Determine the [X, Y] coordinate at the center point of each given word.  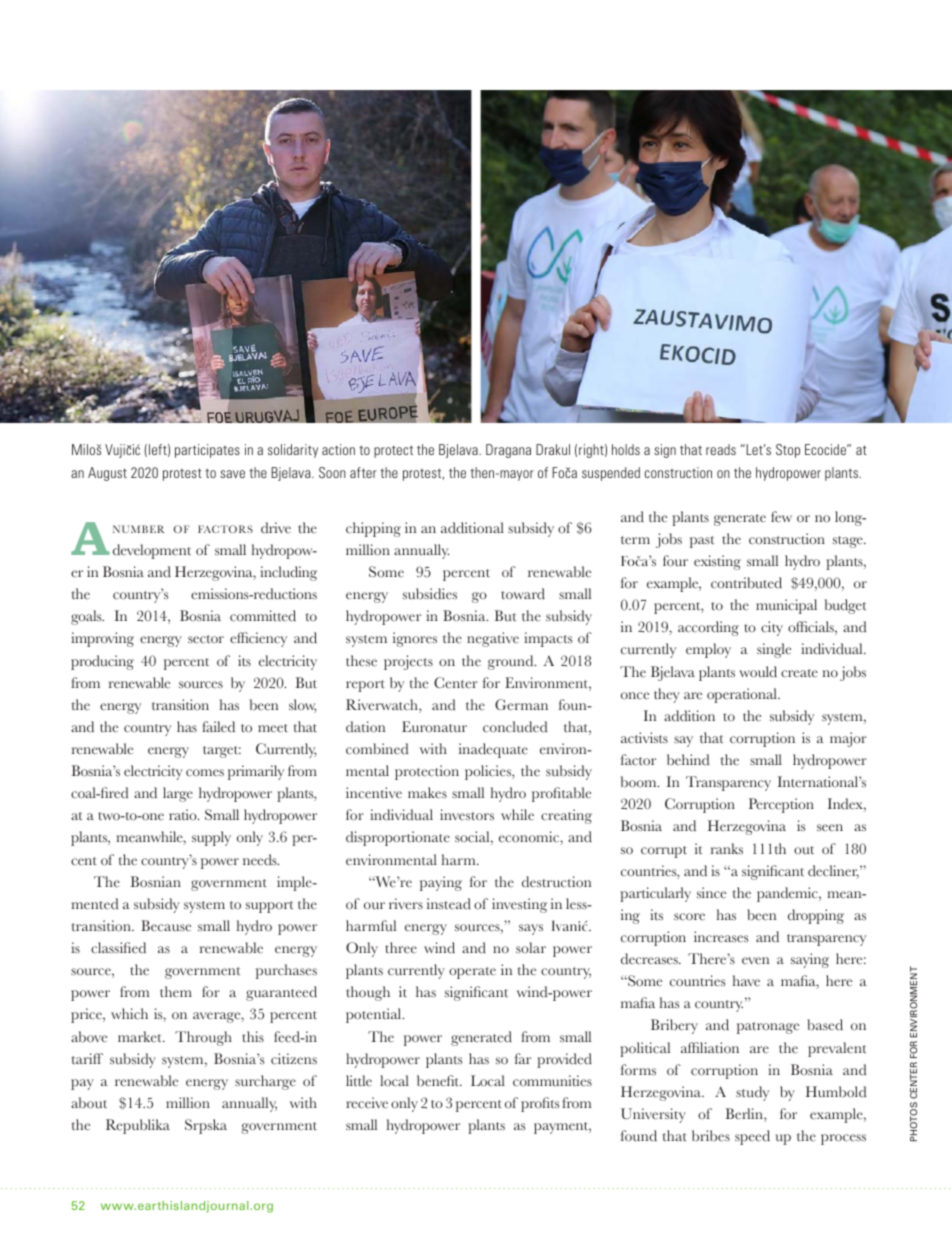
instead [449, 904]
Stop [788, 451]
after [363, 472]
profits [540, 1104]
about [89, 1103]
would [758, 672]
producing [102, 662]
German [521, 705]
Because [166, 926]
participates [207, 451]
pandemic [788, 894]
